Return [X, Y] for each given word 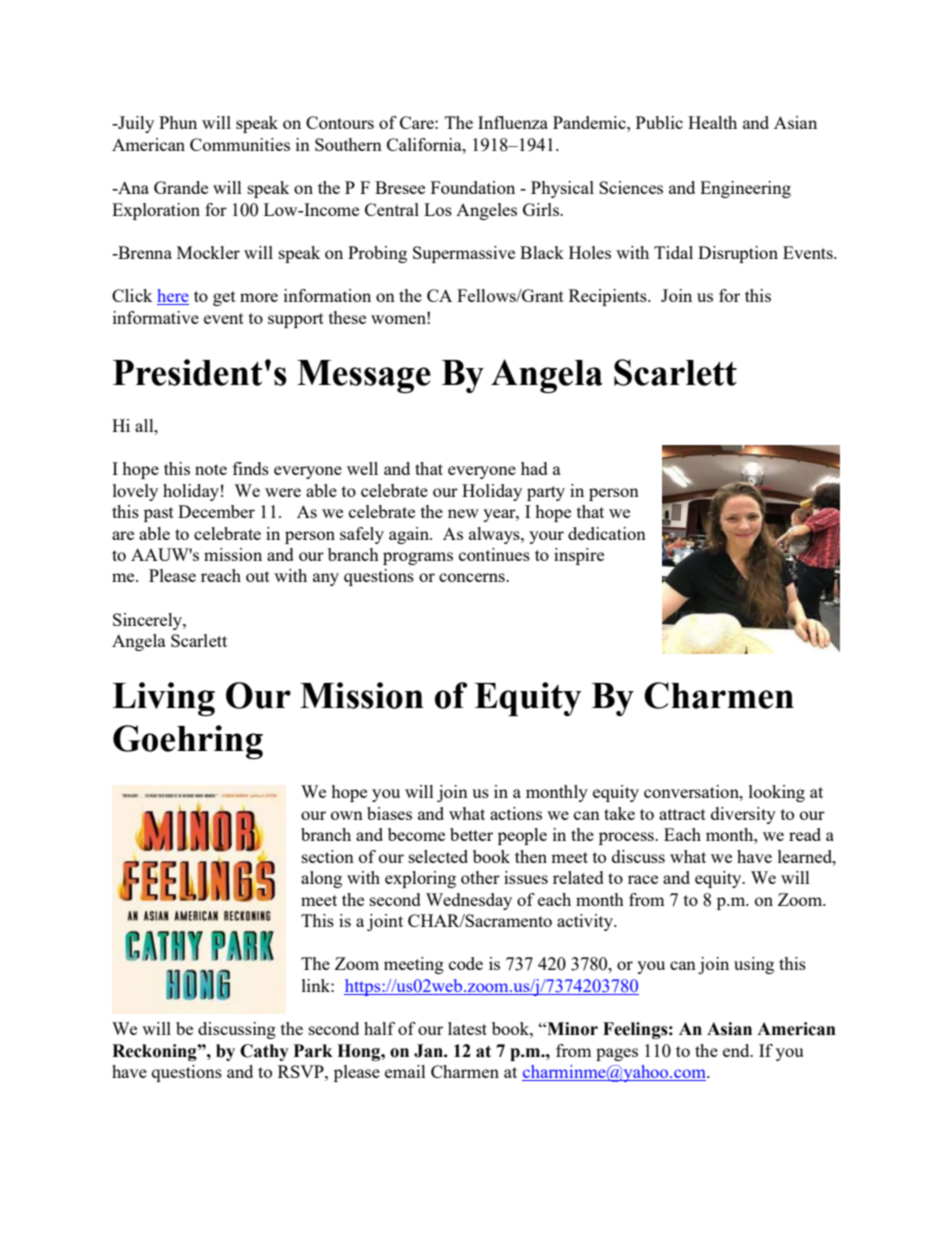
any [326, 579]
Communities [240, 144]
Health [712, 122]
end [737, 1050]
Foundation [473, 187]
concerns [473, 577]
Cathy [264, 1052]
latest [467, 1028]
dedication [607, 533]
